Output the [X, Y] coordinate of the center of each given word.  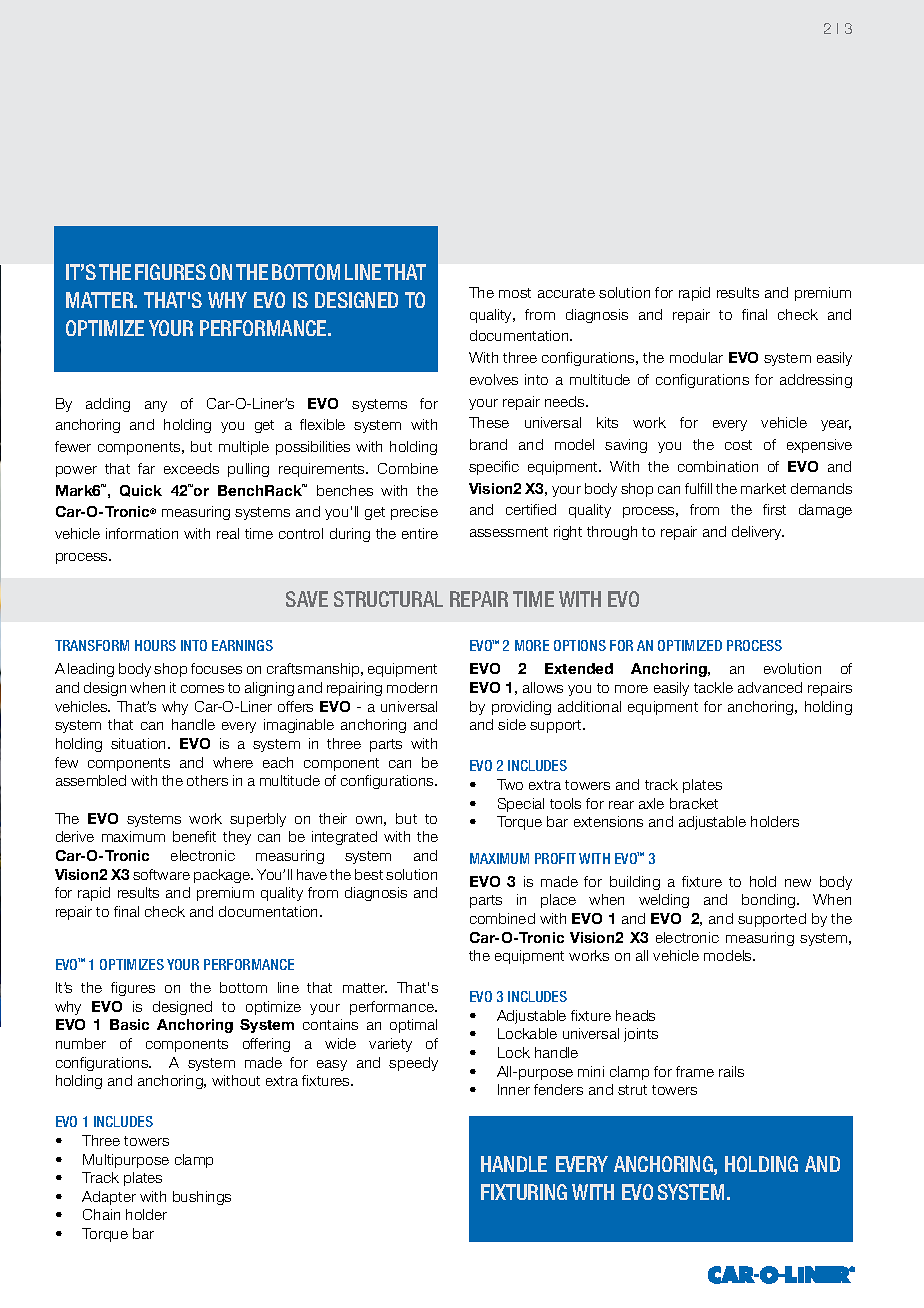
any [156, 406]
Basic [129, 1024]
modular [696, 357]
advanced [770, 687]
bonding [770, 901]
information [142, 533]
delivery [758, 533]
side [512, 724]
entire [420, 533]
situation [140, 743]
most [515, 293]
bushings [202, 1198]
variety [390, 1045]
